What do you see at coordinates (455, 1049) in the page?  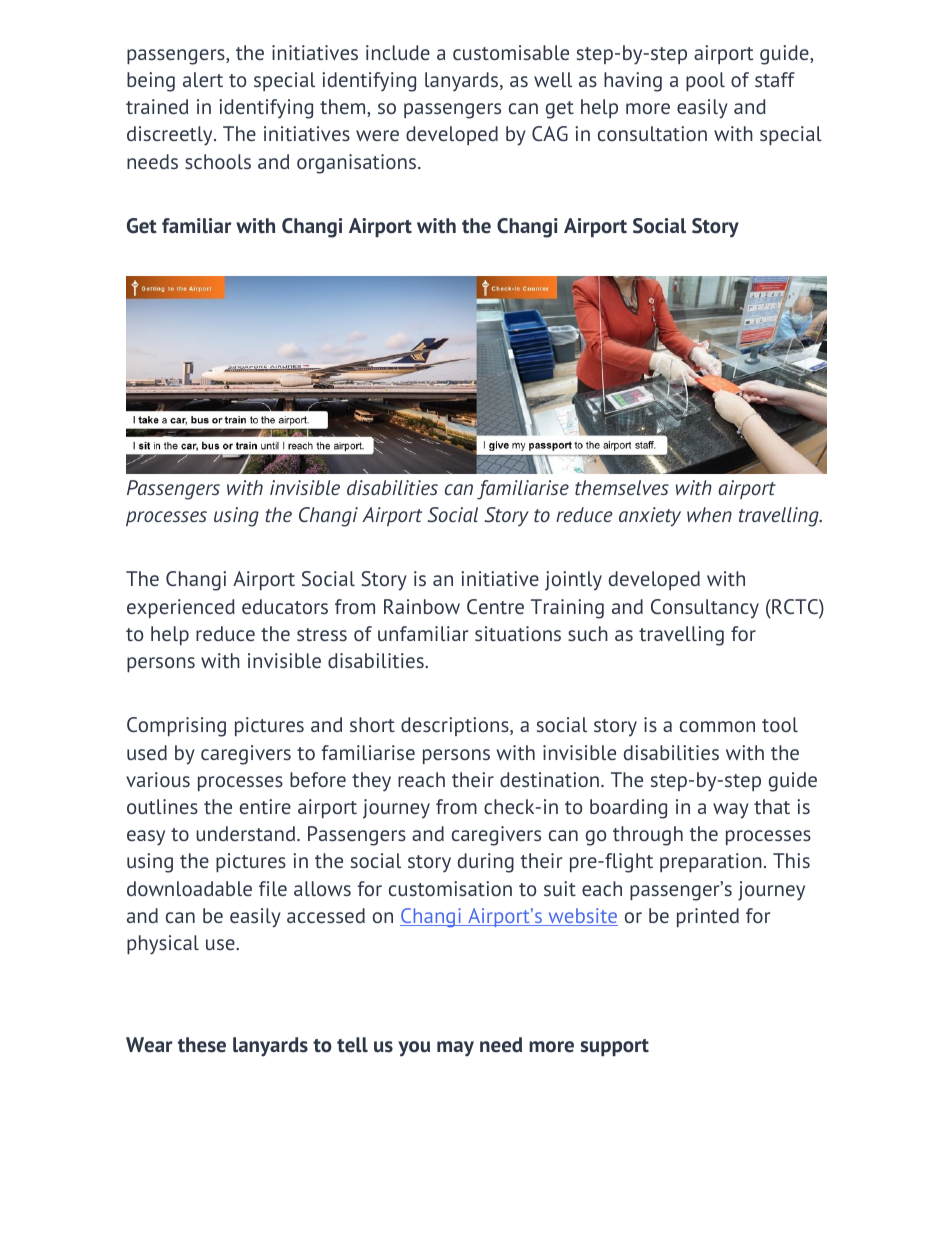 I see `may` at bounding box center [455, 1049].
